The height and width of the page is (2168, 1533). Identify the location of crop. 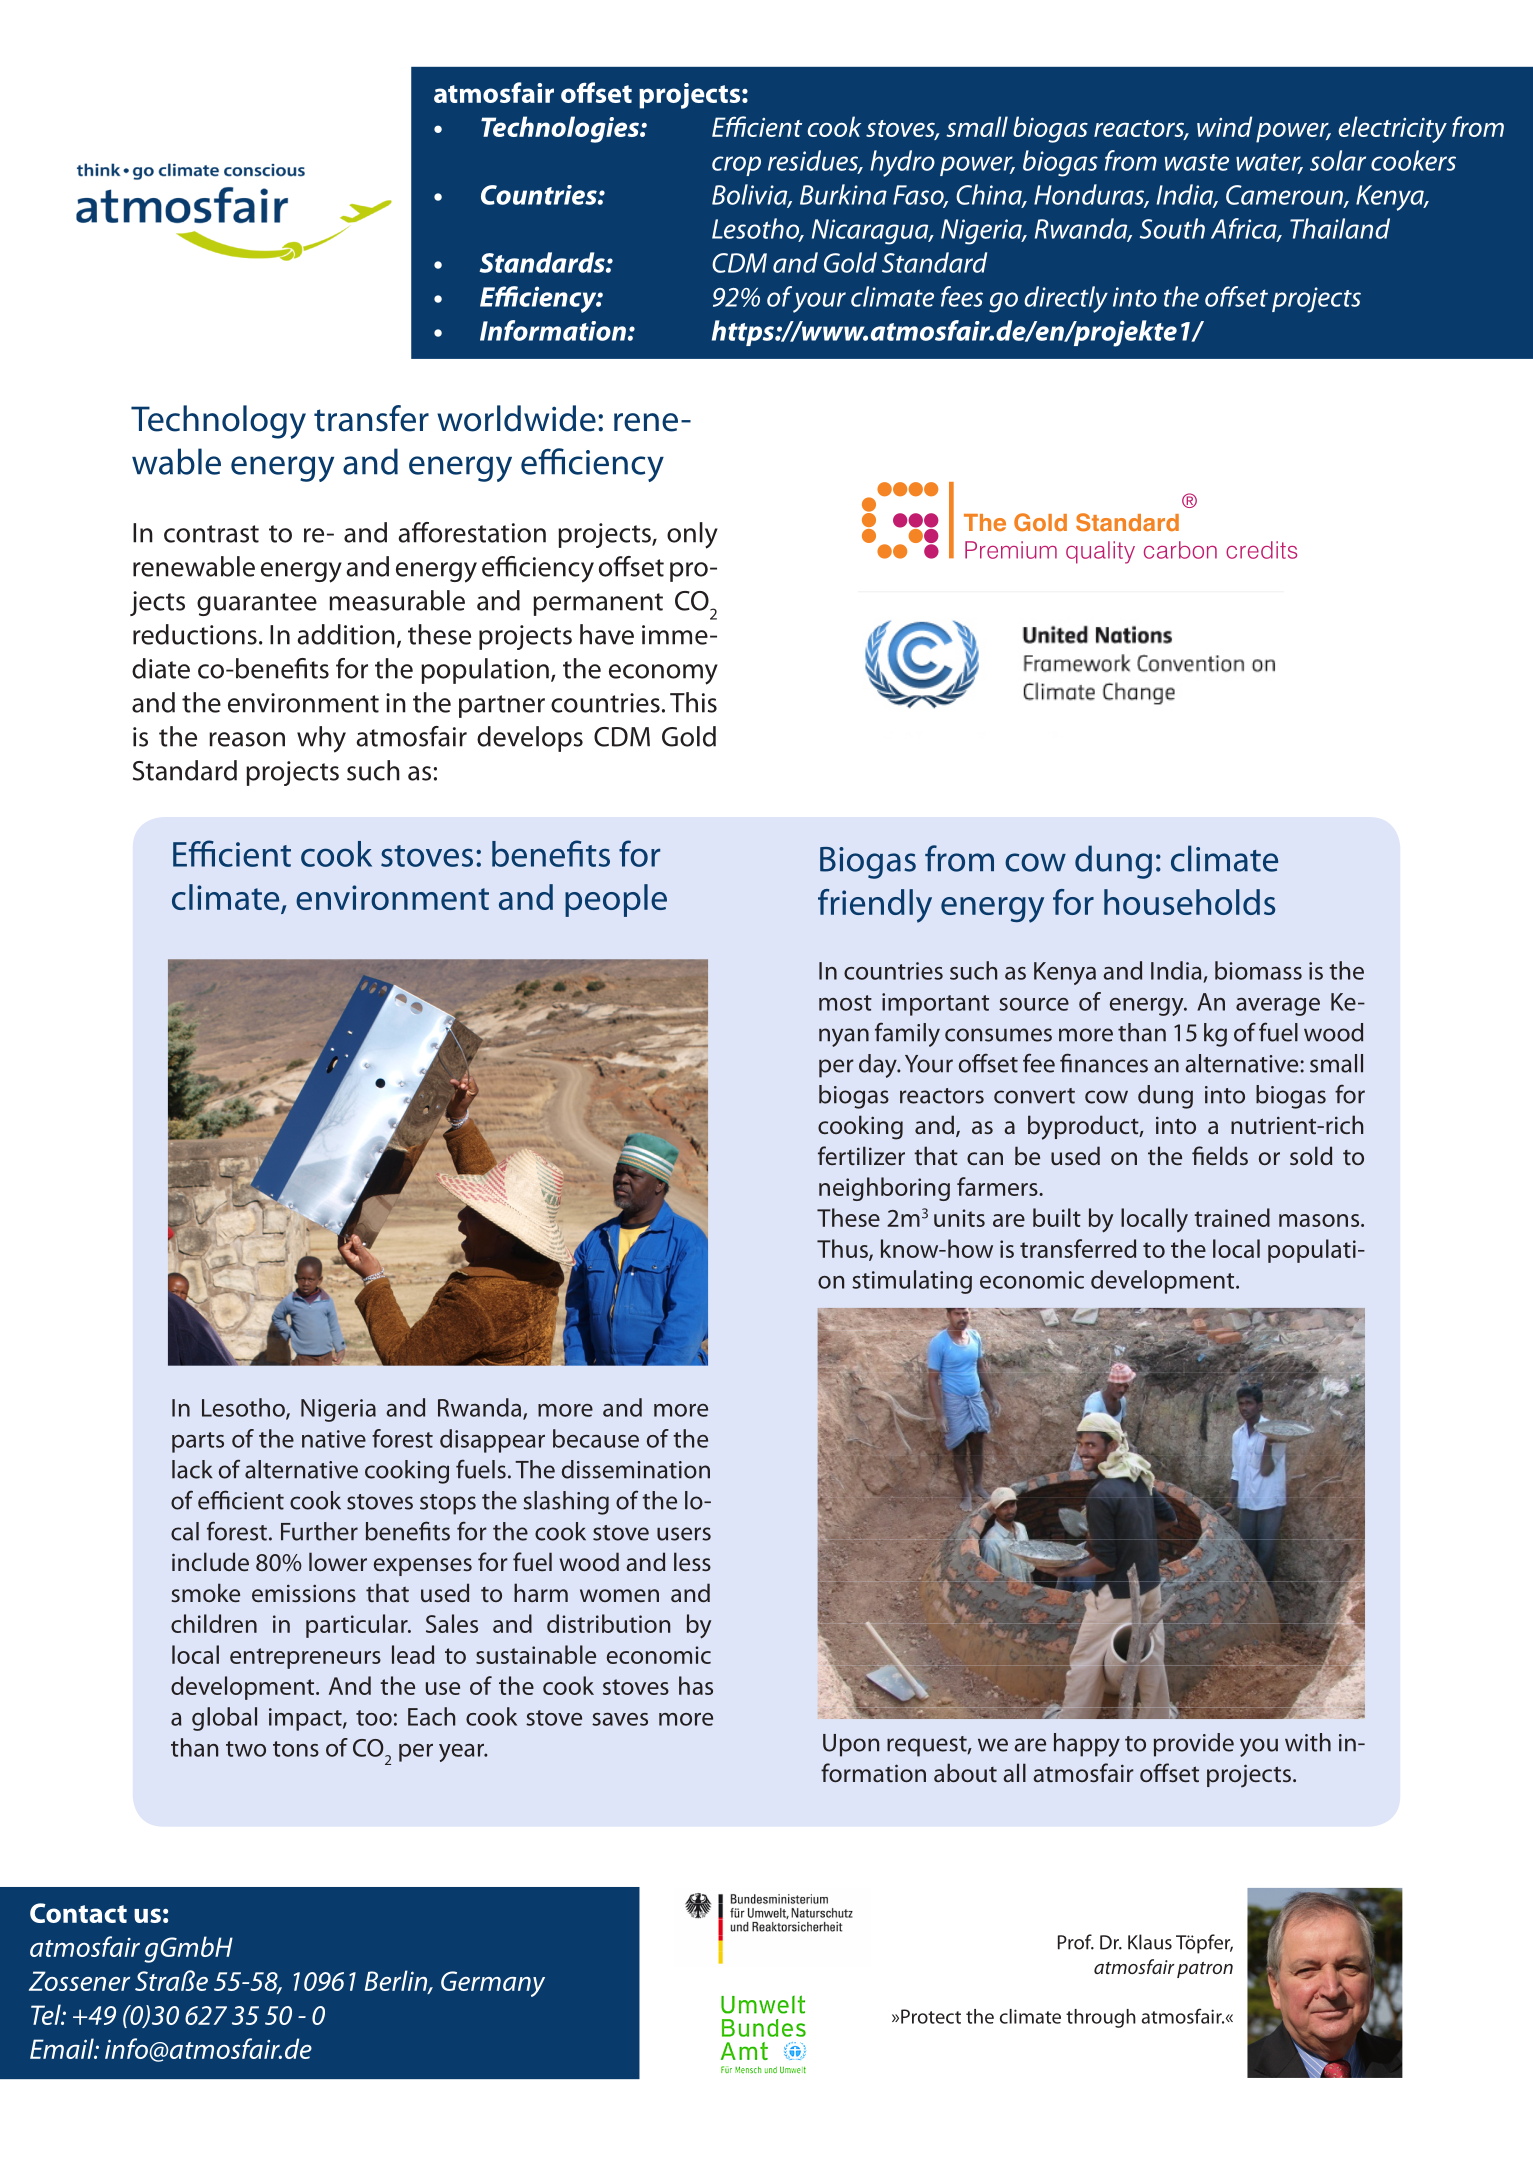
(736, 166).
